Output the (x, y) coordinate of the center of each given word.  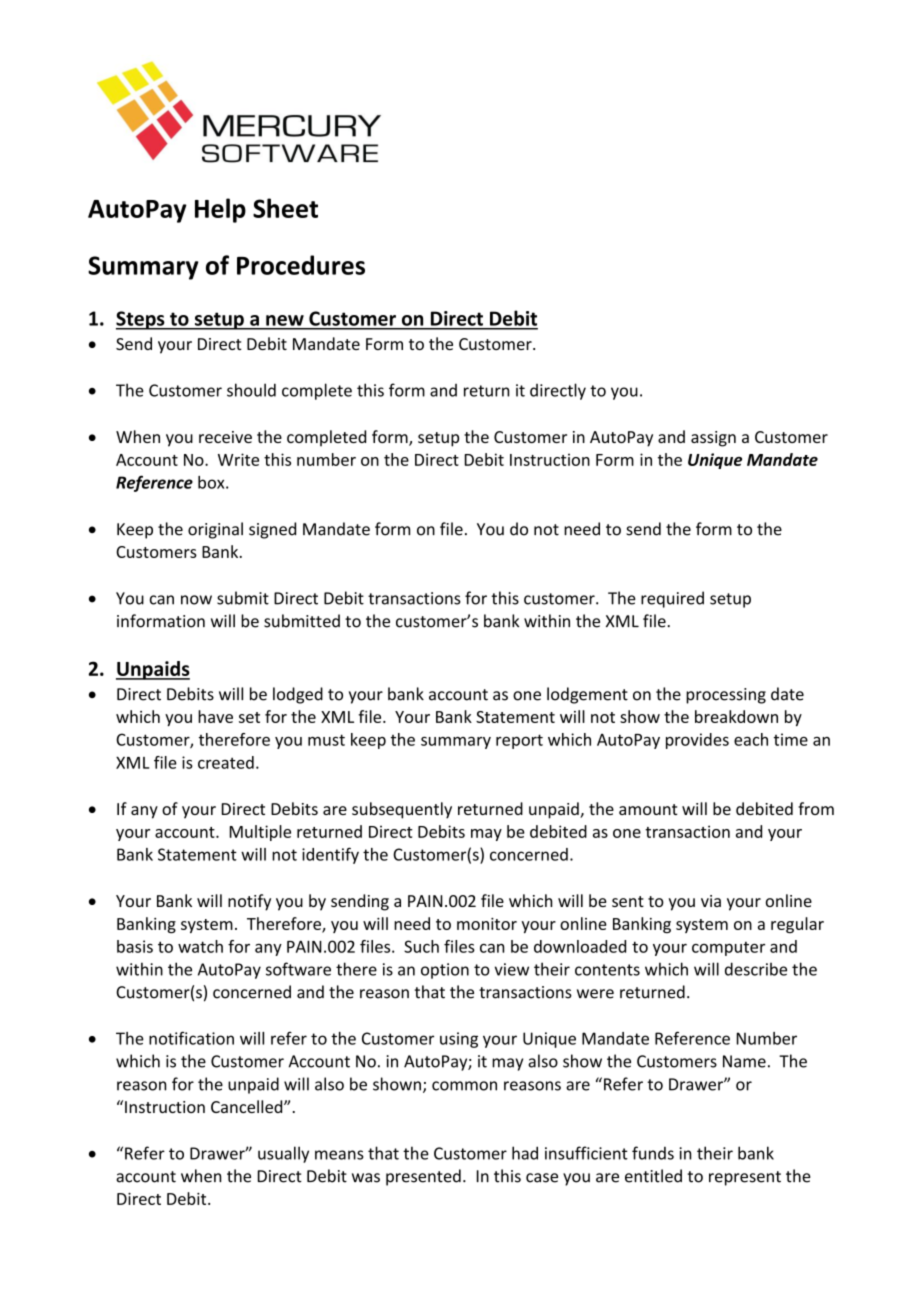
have (215, 716)
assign (713, 439)
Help (220, 210)
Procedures (301, 265)
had (525, 1153)
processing (726, 696)
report (519, 741)
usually (283, 1154)
